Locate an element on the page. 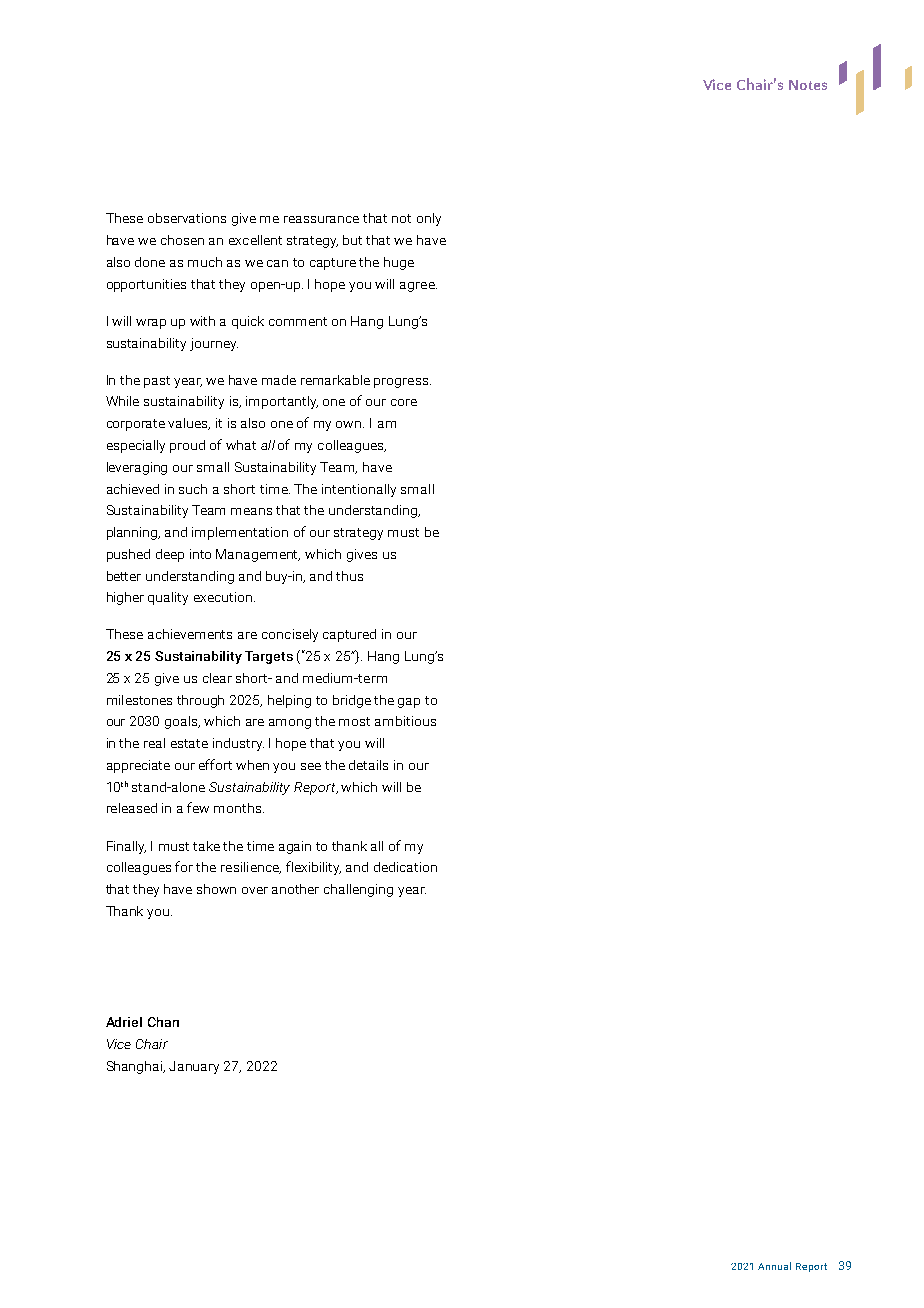  such is located at coordinates (193, 489).
